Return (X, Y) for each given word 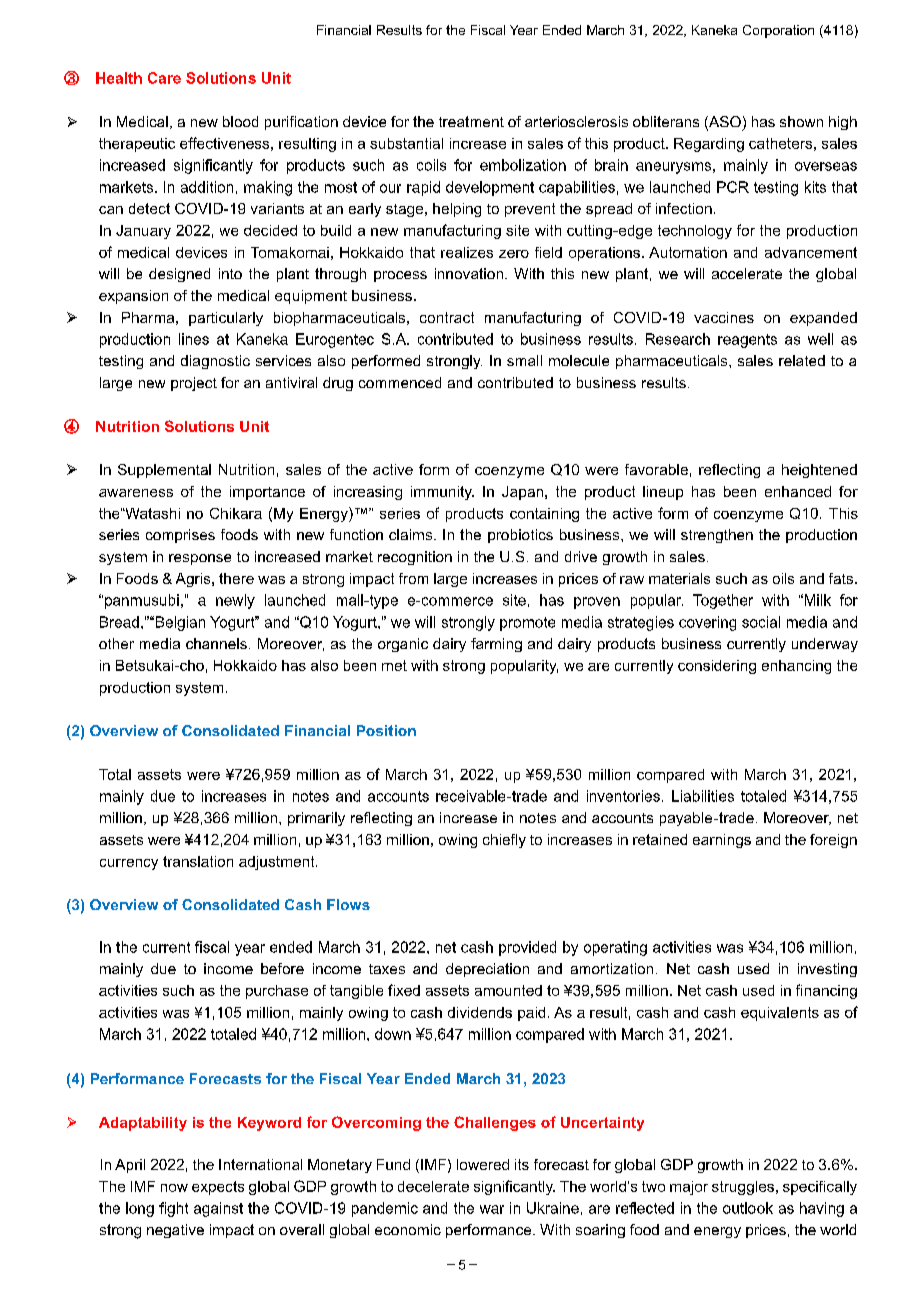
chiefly (504, 841)
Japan (522, 493)
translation (198, 861)
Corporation (778, 31)
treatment (471, 121)
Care (164, 78)
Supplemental (164, 471)
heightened (819, 471)
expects (218, 1188)
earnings (722, 841)
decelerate (433, 1186)
